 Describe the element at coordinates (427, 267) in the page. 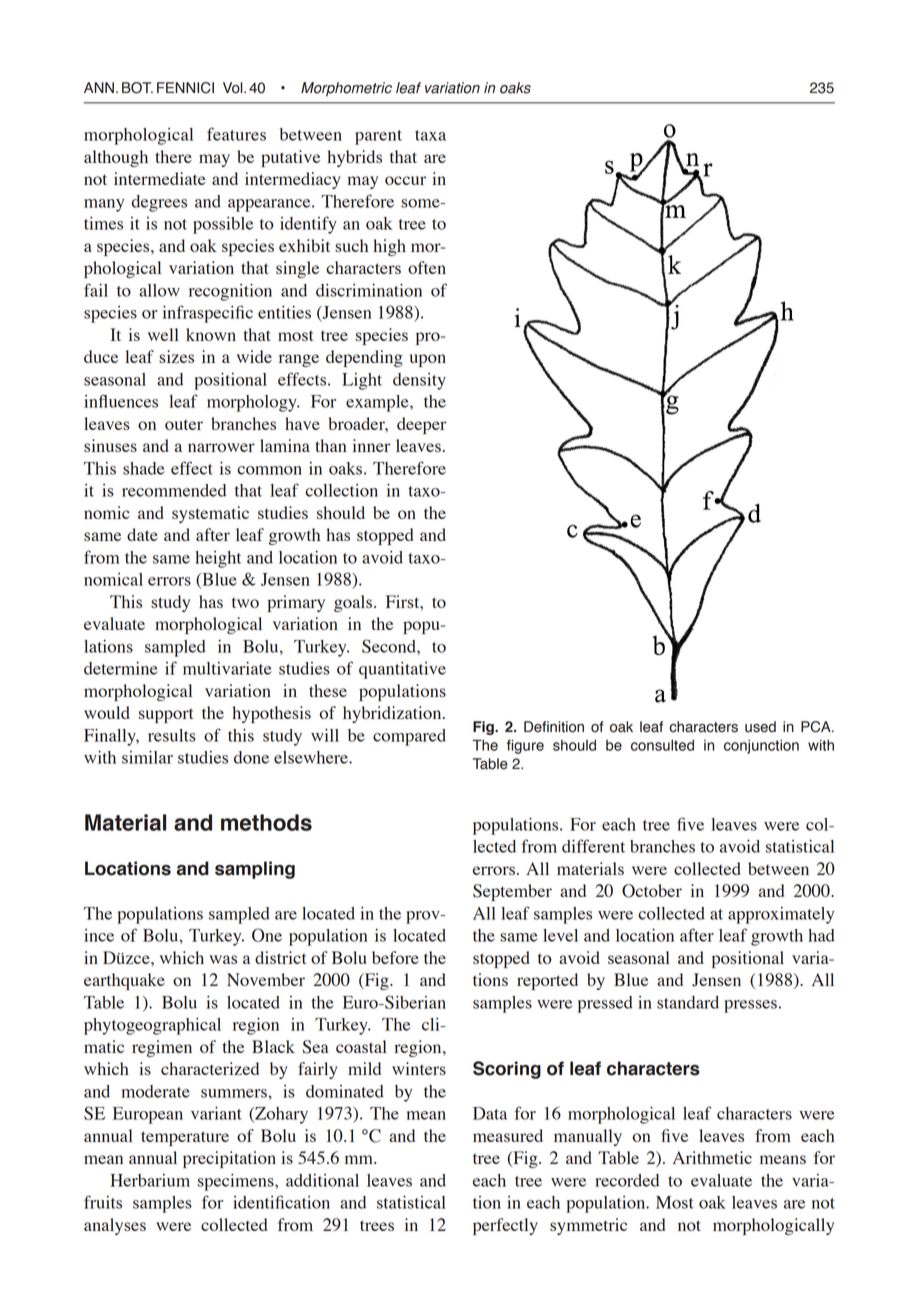

I see `often` at that location.
